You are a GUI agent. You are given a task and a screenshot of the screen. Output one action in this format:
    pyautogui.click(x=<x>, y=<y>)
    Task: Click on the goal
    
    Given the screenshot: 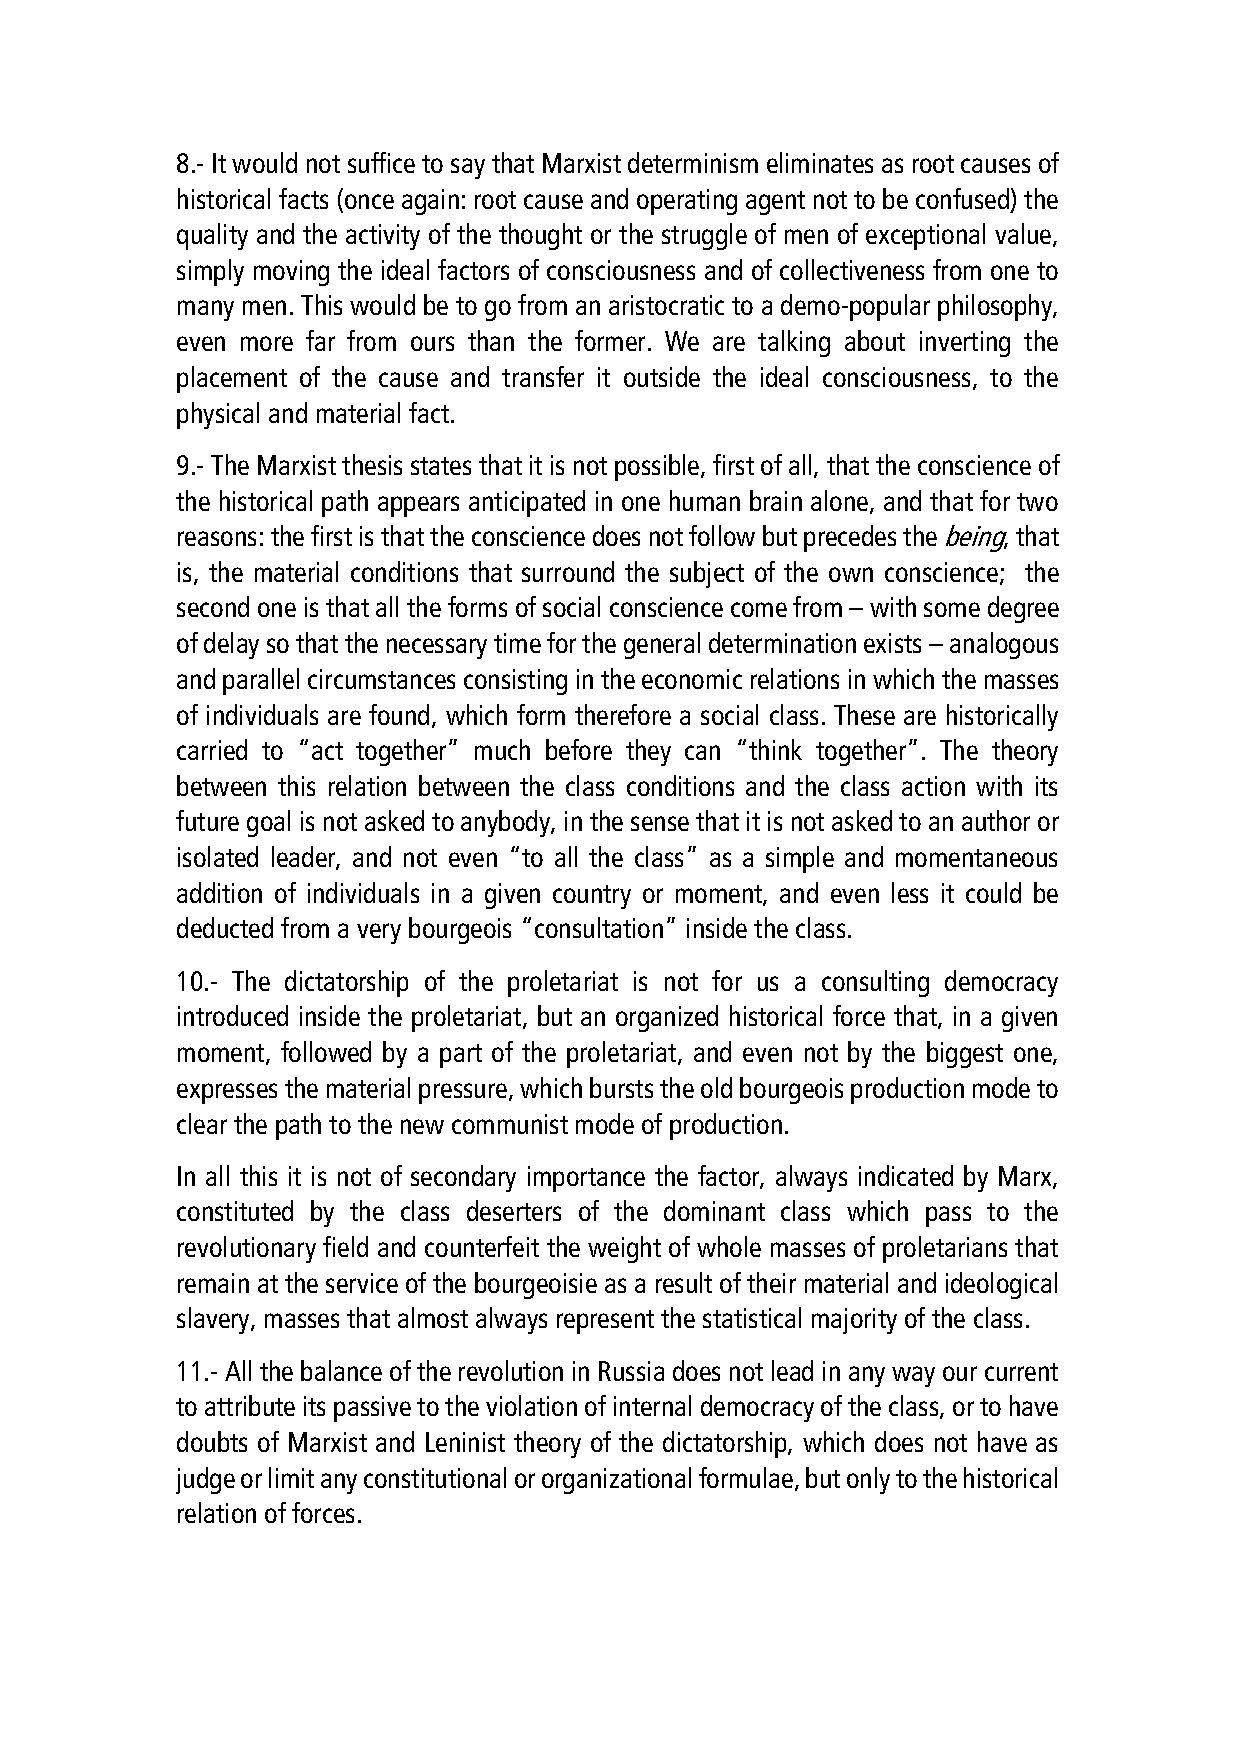 What is the action you would take?
    pyautogui.click(x=268, y=823)
